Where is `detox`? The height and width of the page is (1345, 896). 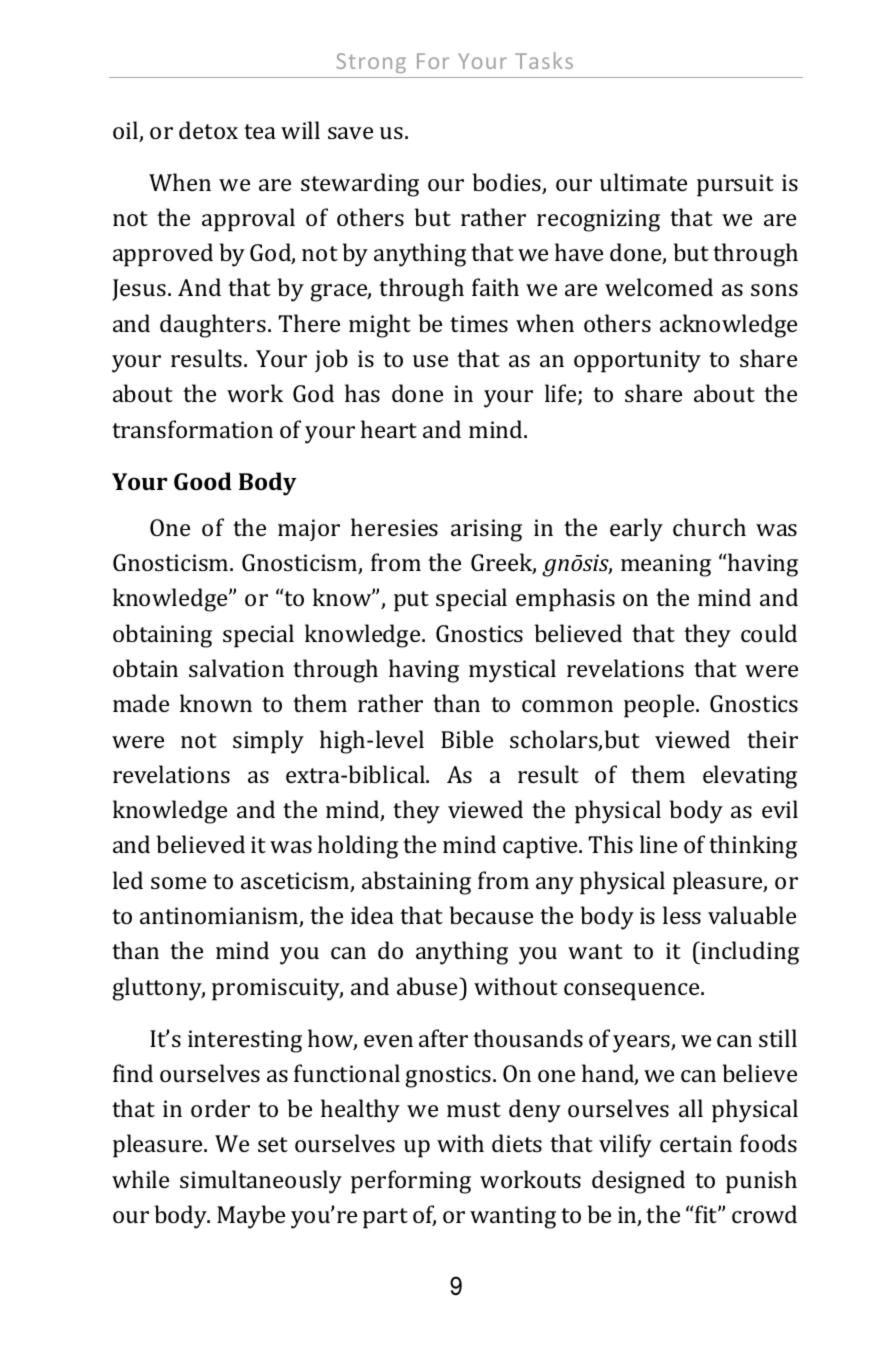 detox is located at coordinates (208, 130).
